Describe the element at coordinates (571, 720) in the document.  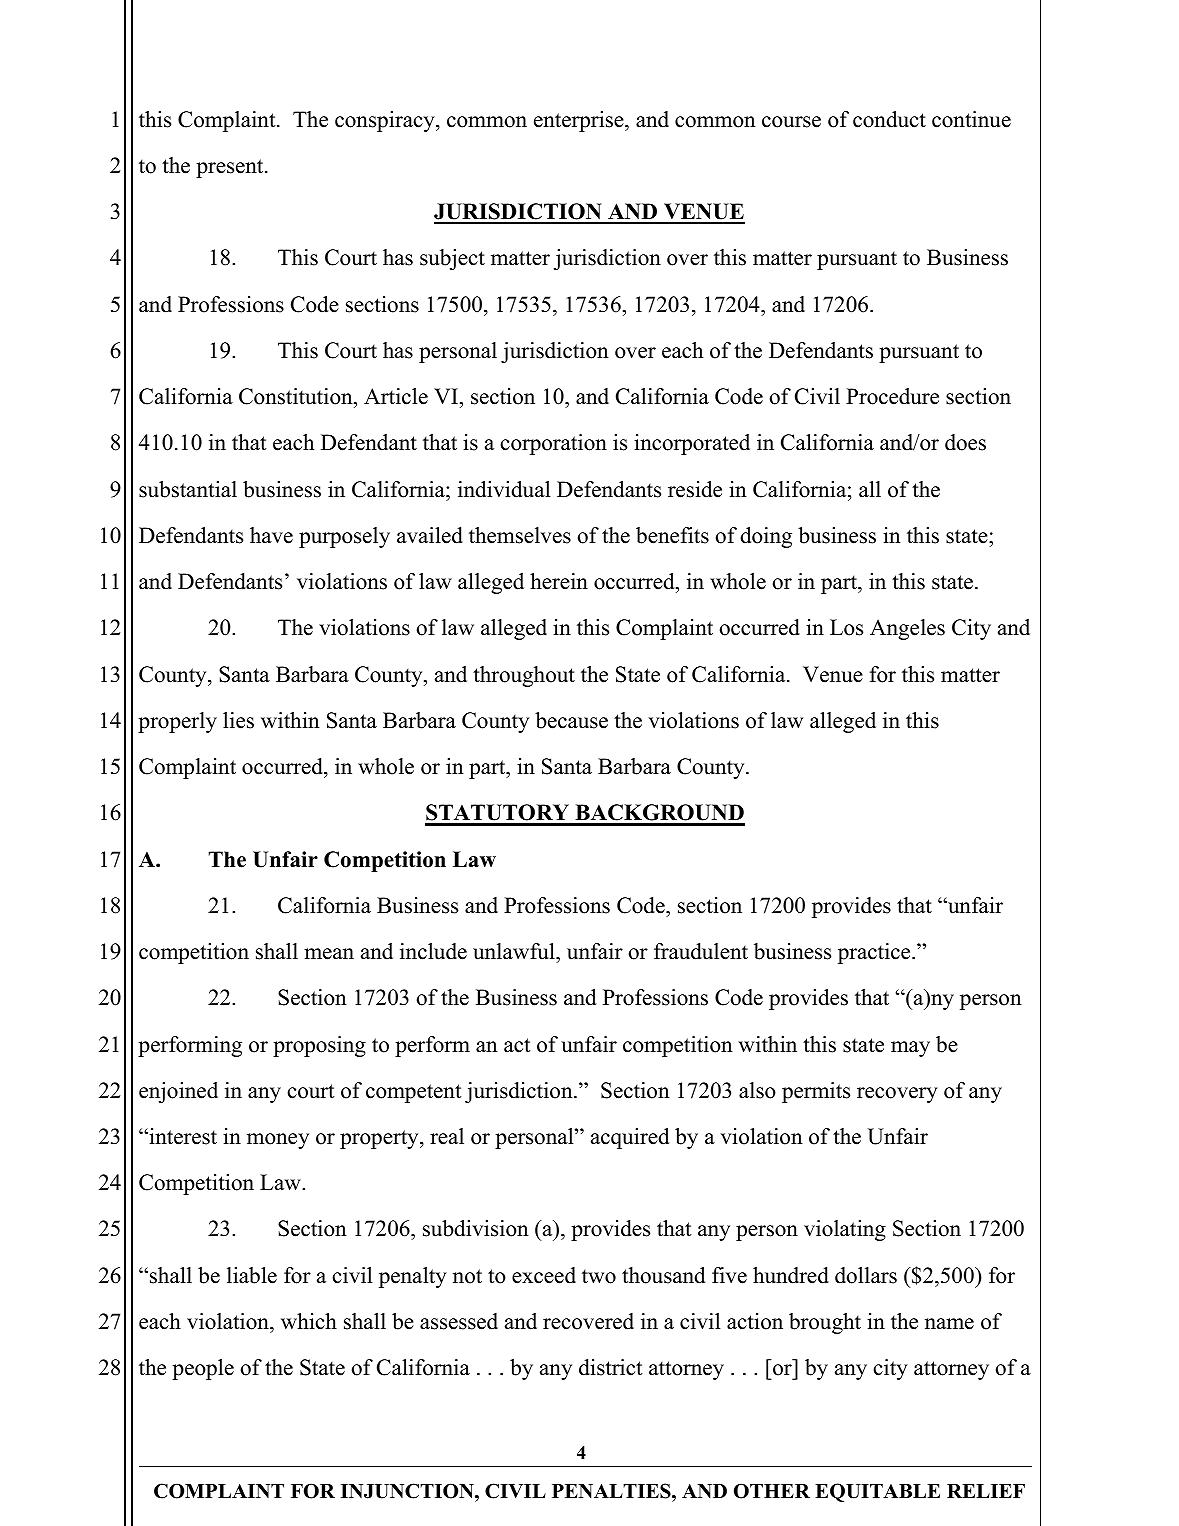
I see `because` at that location.
